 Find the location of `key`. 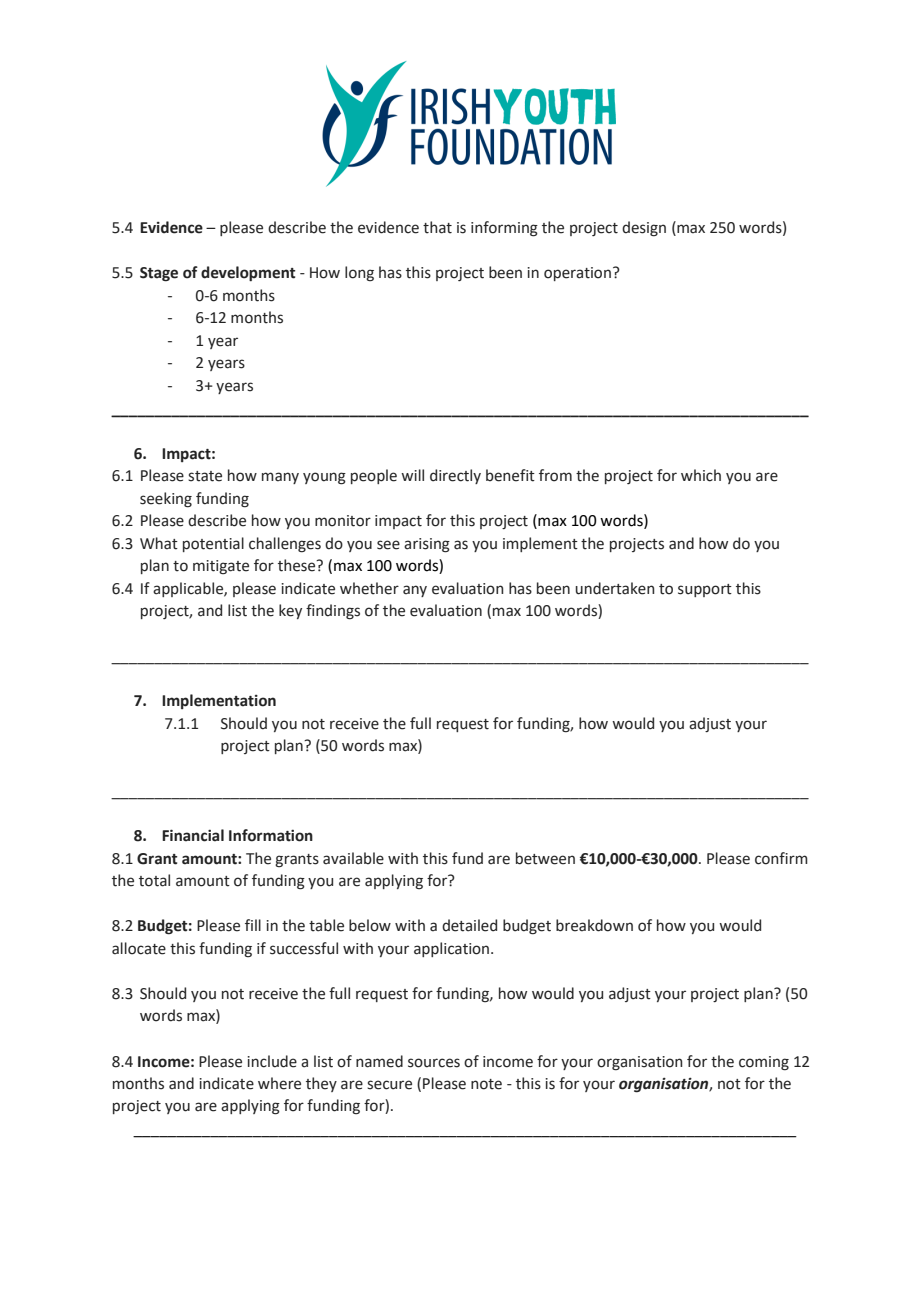

key is located at coordinates (290, 611).
